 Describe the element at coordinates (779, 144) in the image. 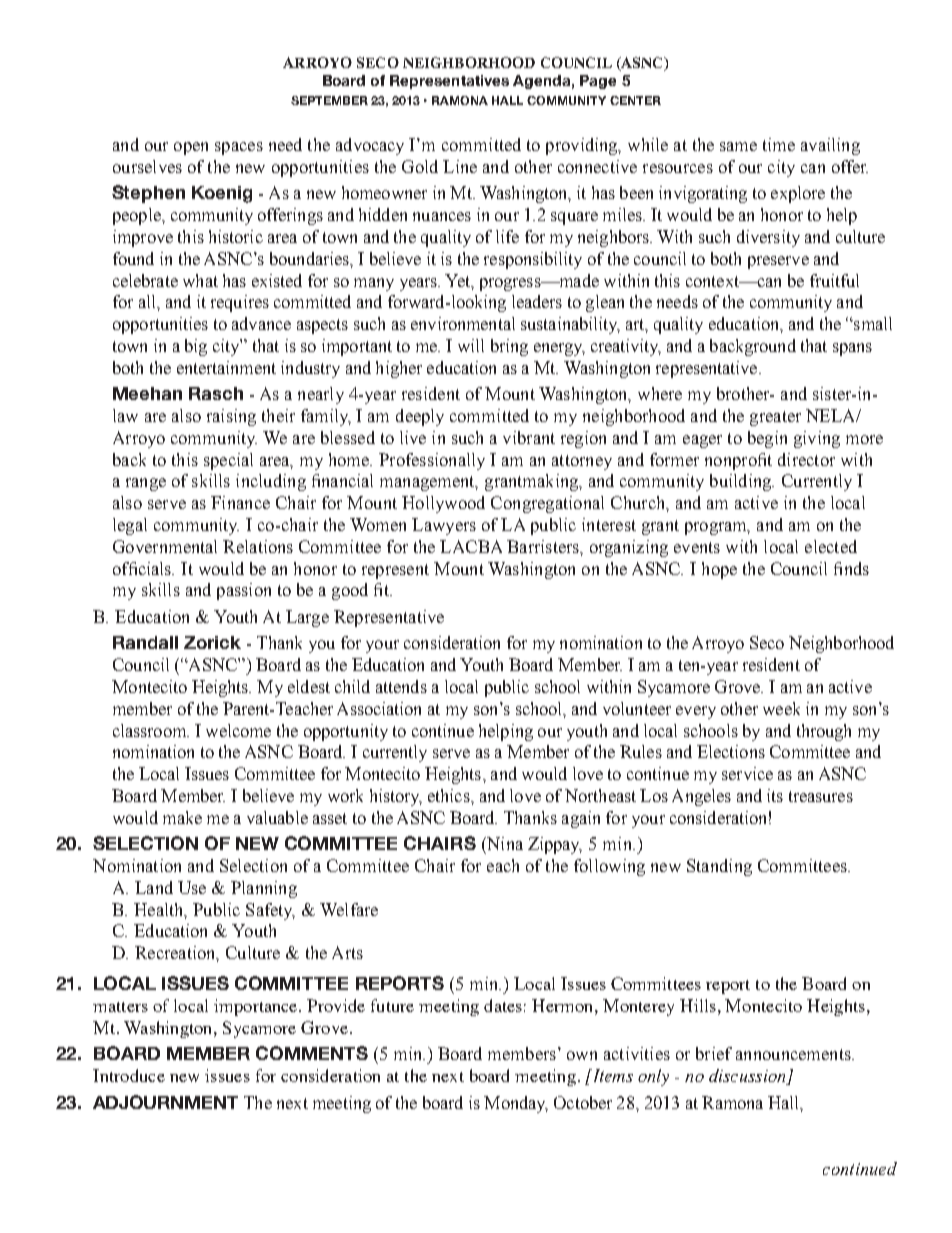

I see `time` at that location.
